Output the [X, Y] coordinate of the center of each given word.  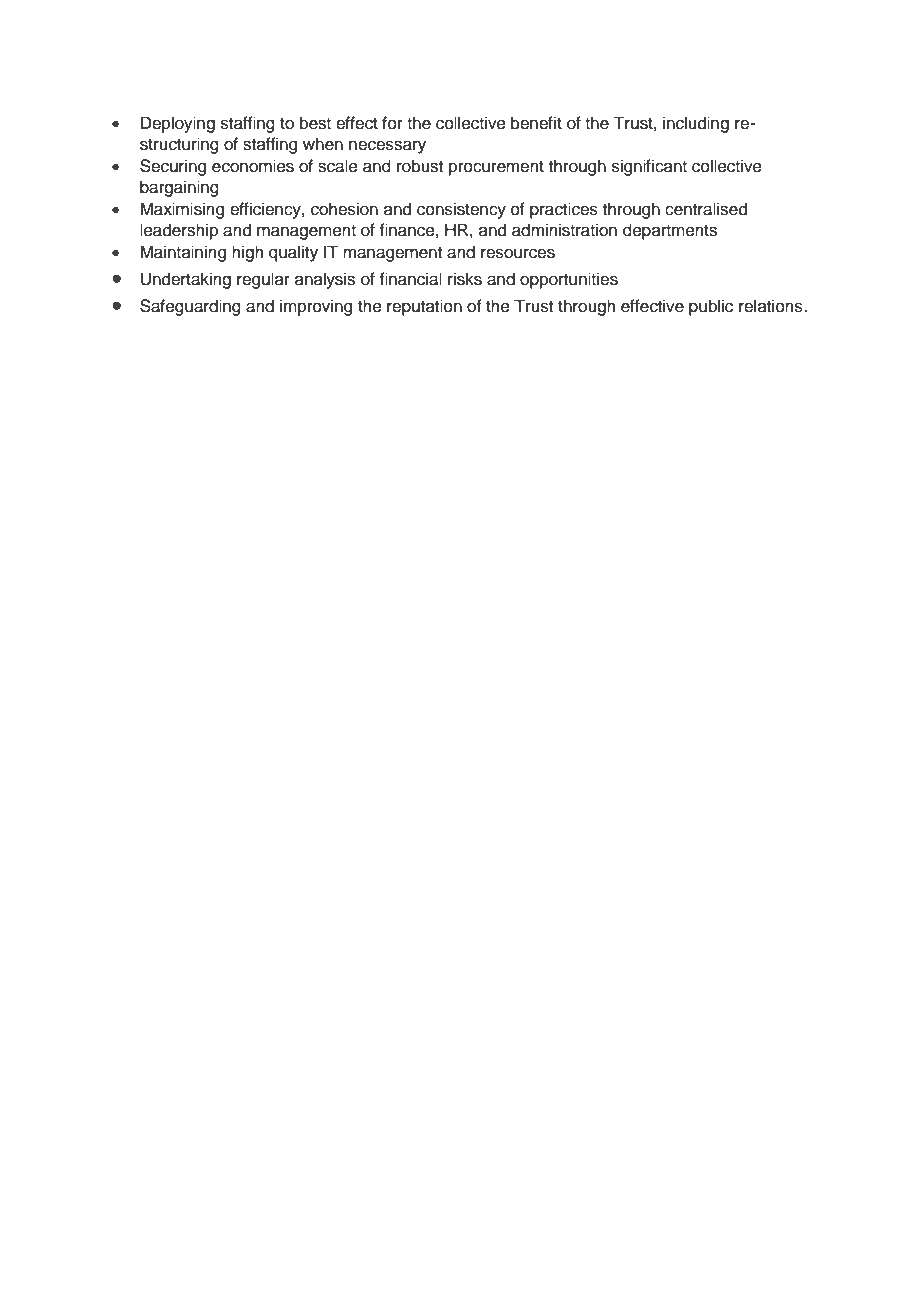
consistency [461, 210]
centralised [706, 209]
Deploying [178, 124]
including [696, 124]
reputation [424, 307]
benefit [536, 123]
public [711, 307]
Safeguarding [190, 307]
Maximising [182, 210]
